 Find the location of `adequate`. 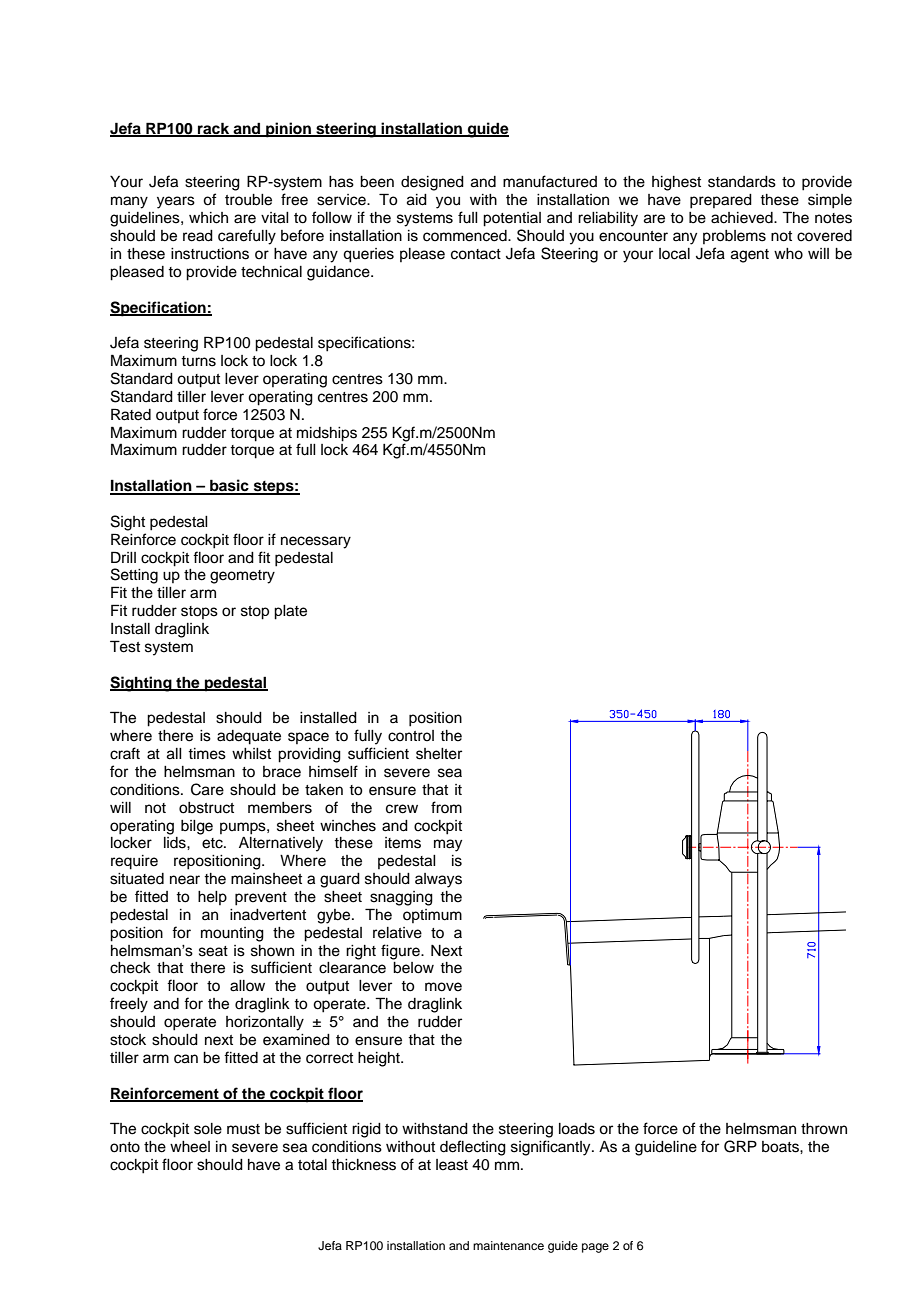

adequate is located at coordinates (249, 737).
